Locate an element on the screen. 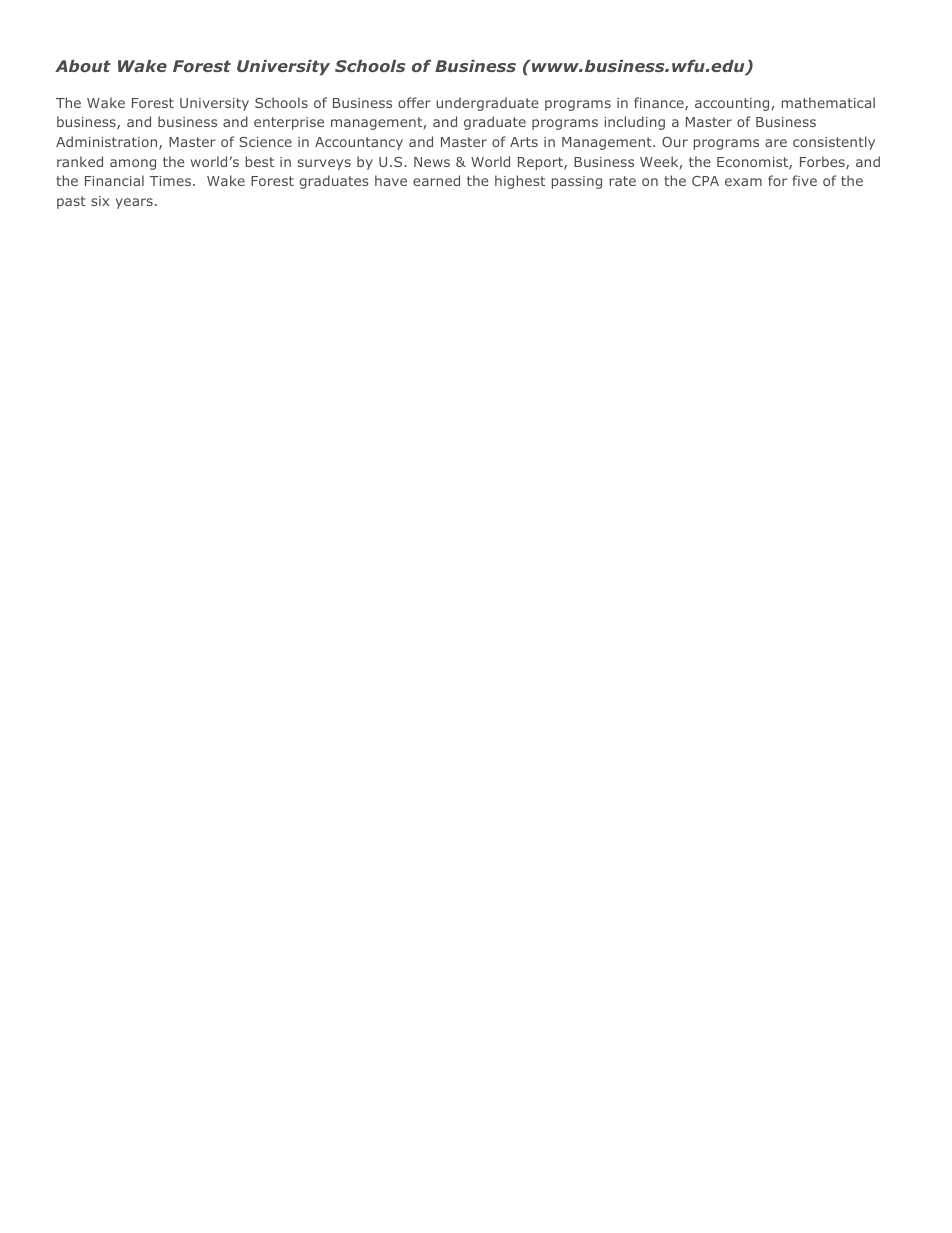 The width and height of the screenshot is (952, 1233). accounting is located at coordinates (732, 104).
